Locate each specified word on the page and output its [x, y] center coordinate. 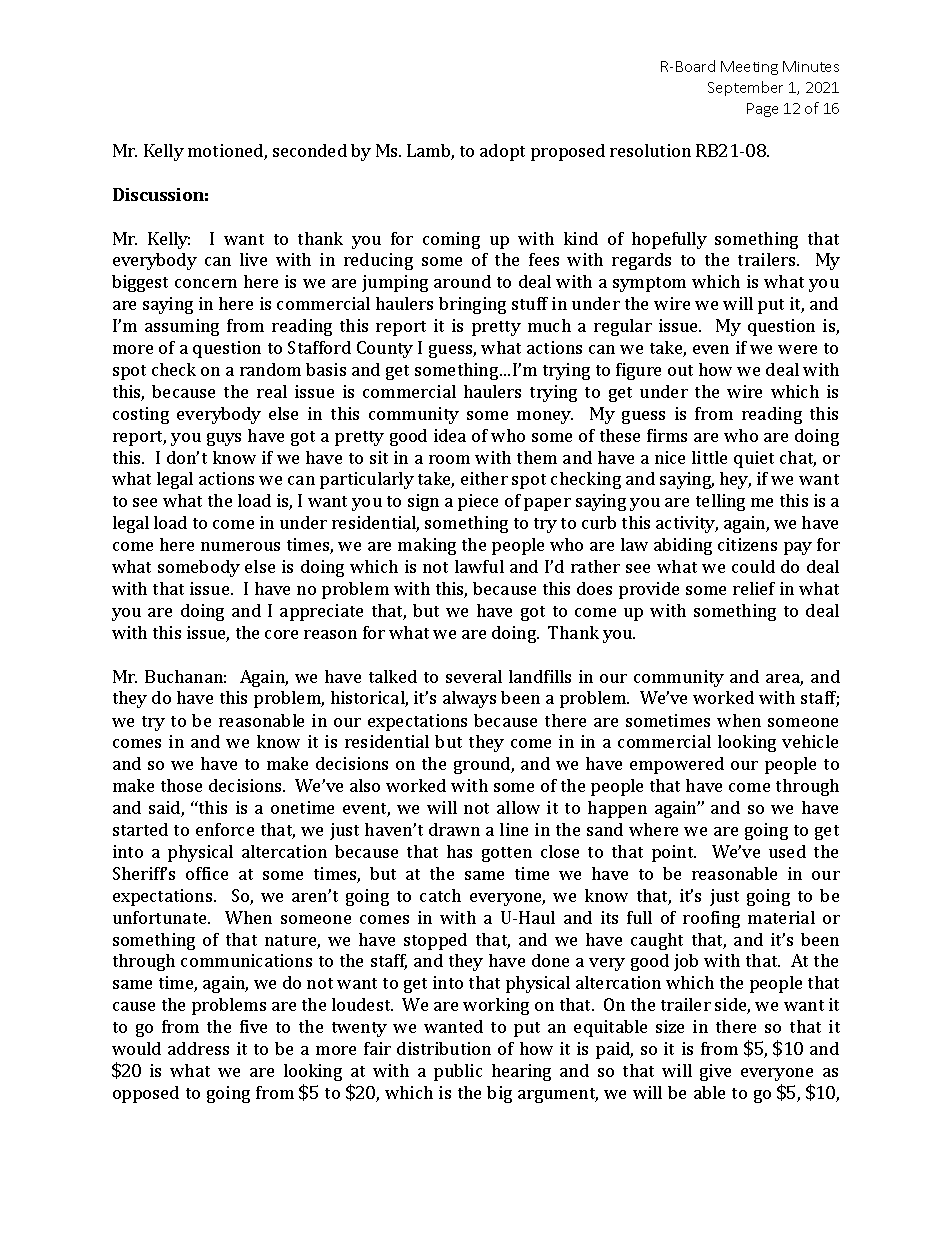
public [458, 1072]
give [715, 1072]
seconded [310, 150]
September [745, 88]
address [198, 1048]
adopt [502, 152]
